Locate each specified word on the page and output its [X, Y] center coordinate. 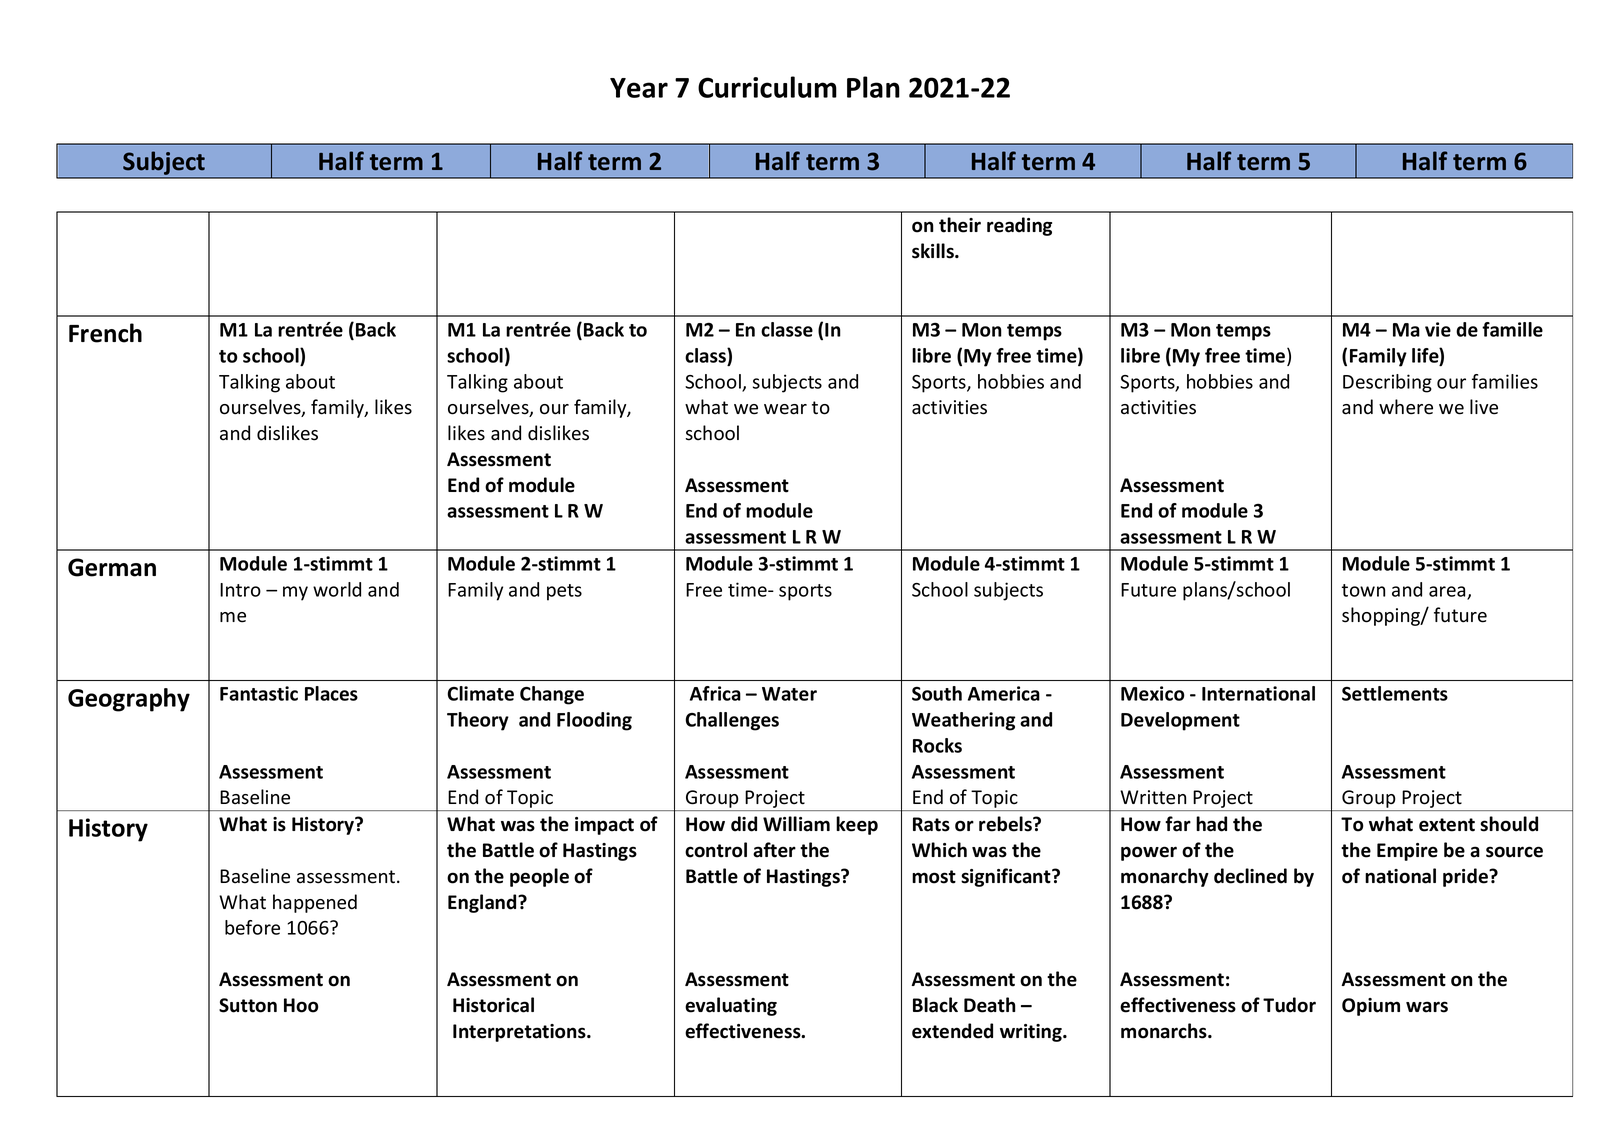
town [1363, 590]
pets [564, 592]
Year [639, 88]
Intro [240, 590]
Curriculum [767, 87]
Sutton [248, 1005]
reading [1019, 226]
